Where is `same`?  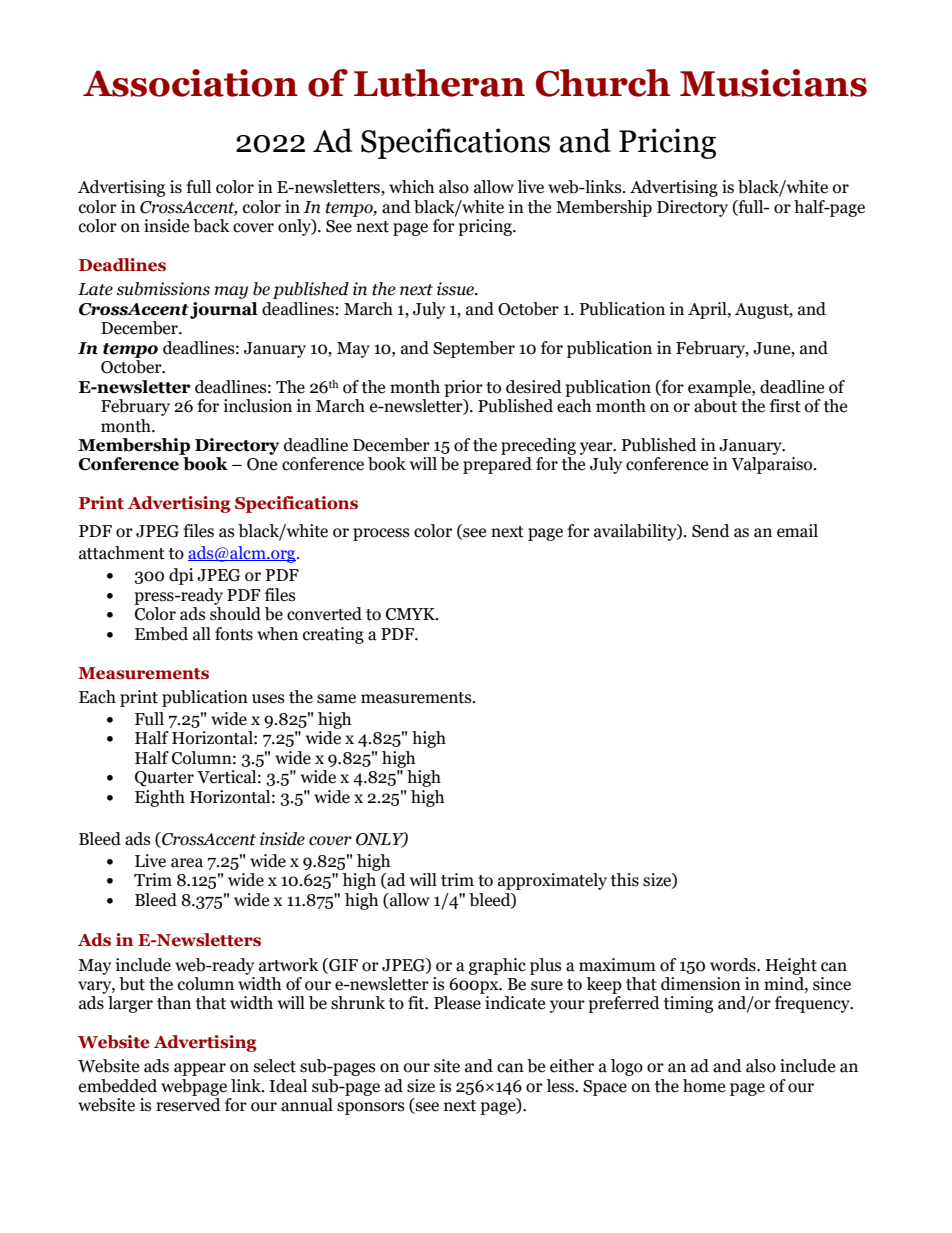
same is located at coordinates (336, 699).
